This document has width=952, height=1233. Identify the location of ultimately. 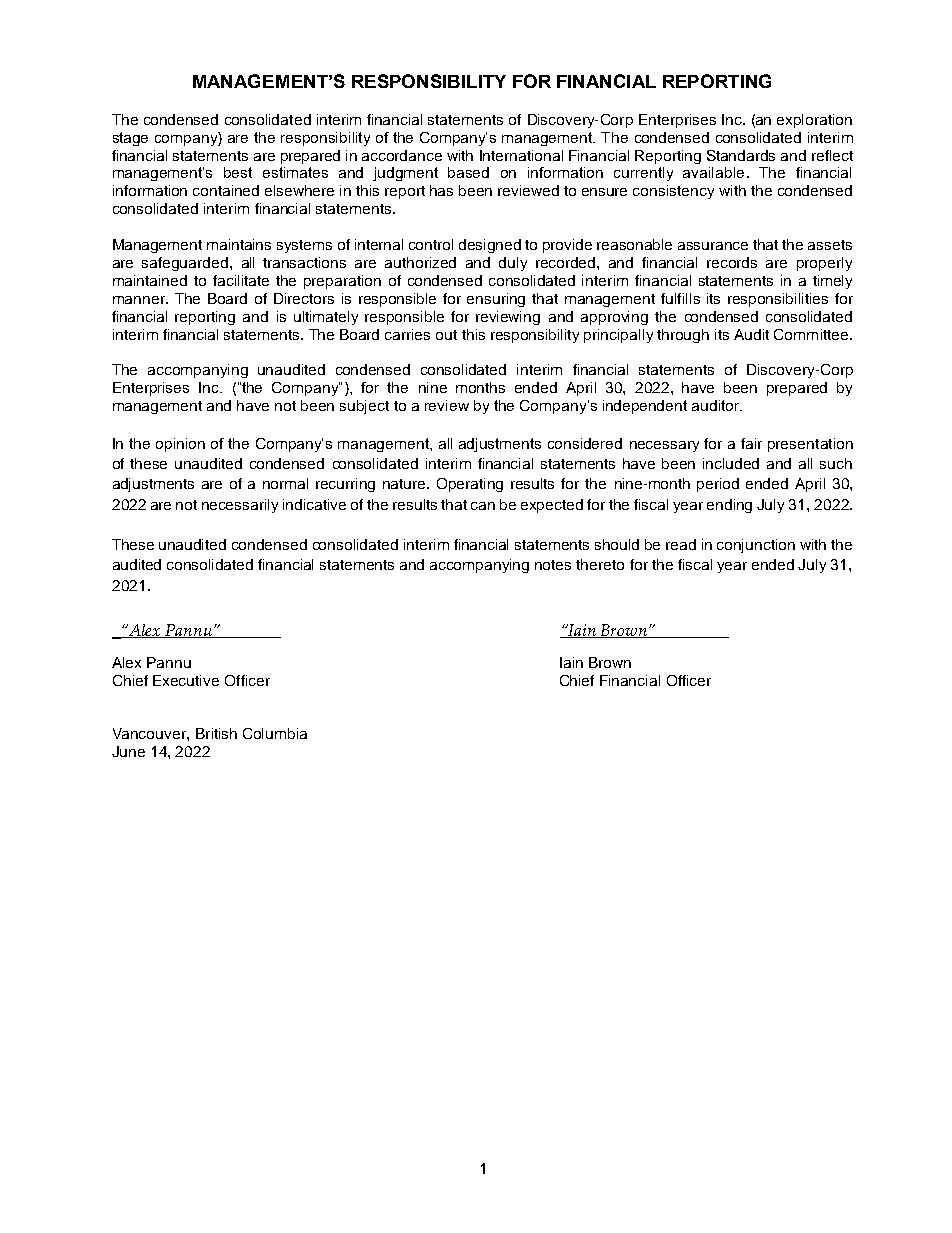
(326, 318).
